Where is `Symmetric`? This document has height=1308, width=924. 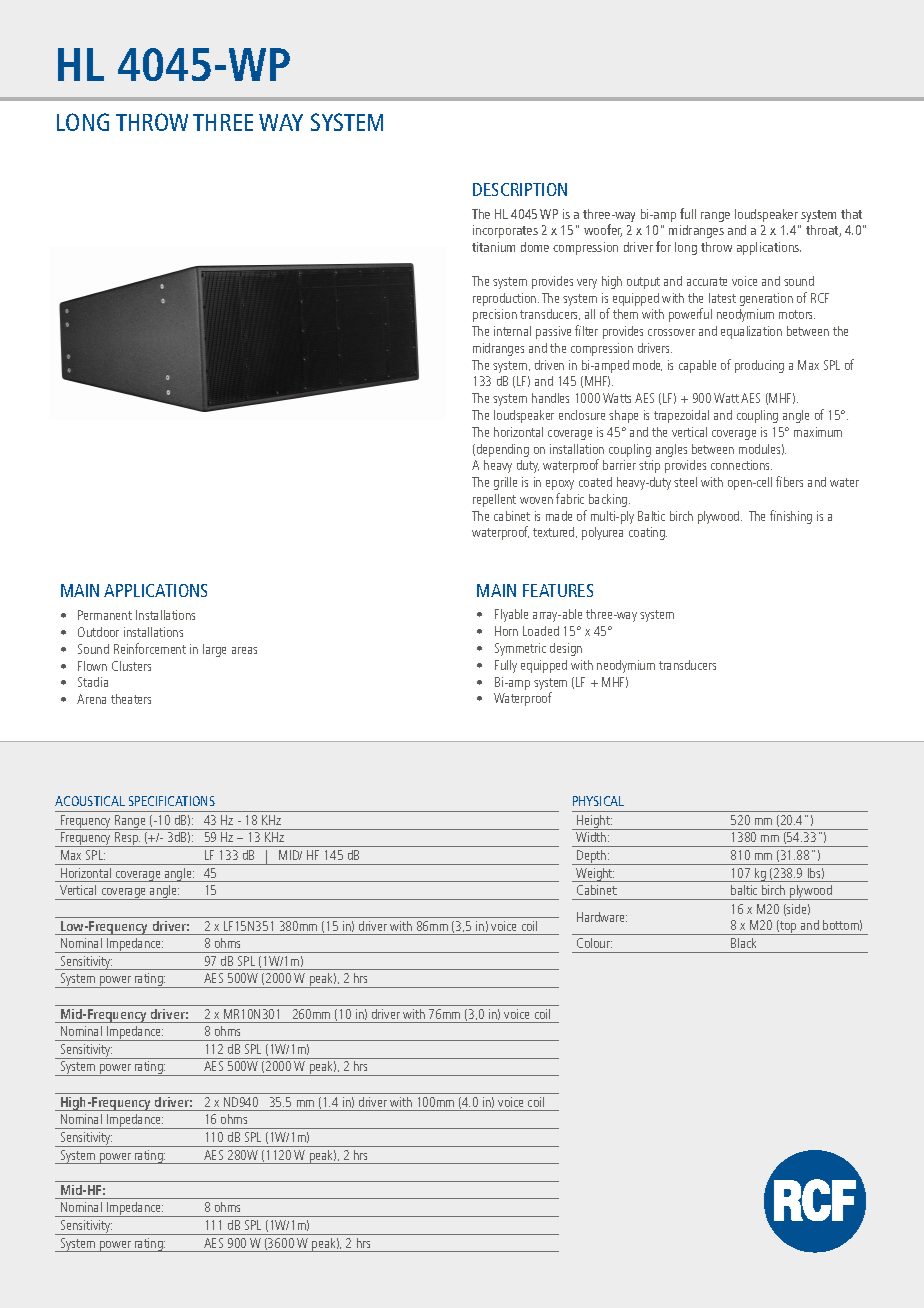 Symmetric is located at coordinates (520, 649).
